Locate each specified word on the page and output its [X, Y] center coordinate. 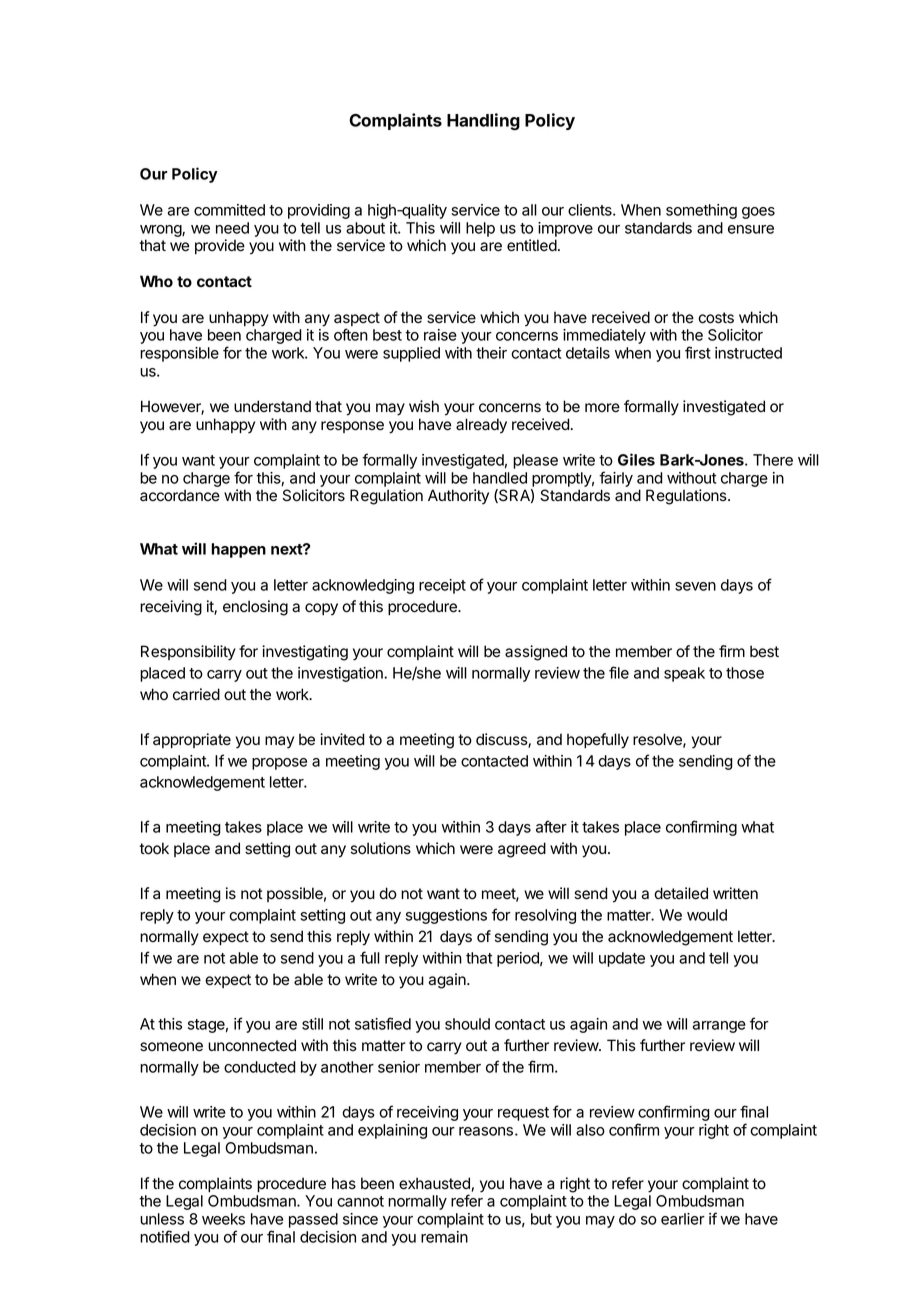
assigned [536, 653]
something [701, 211]
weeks [223, 1219]
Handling [483, 122]
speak [684, 674]
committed [229, 210]
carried [196, 694]
